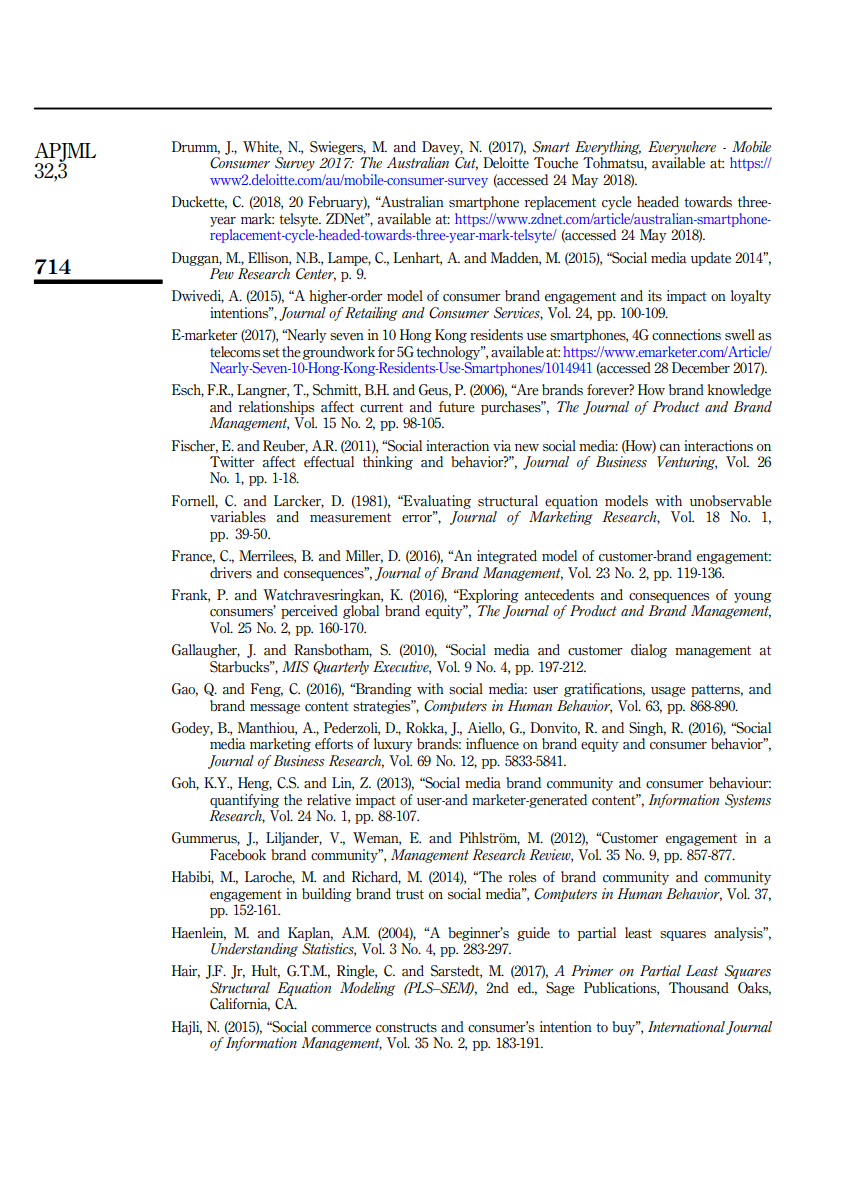 The height and width of the image is (1179, 855). What do you see at coordinates (196, 147) in the image?
I see `Drumm` at bounding box center [196, 147].
